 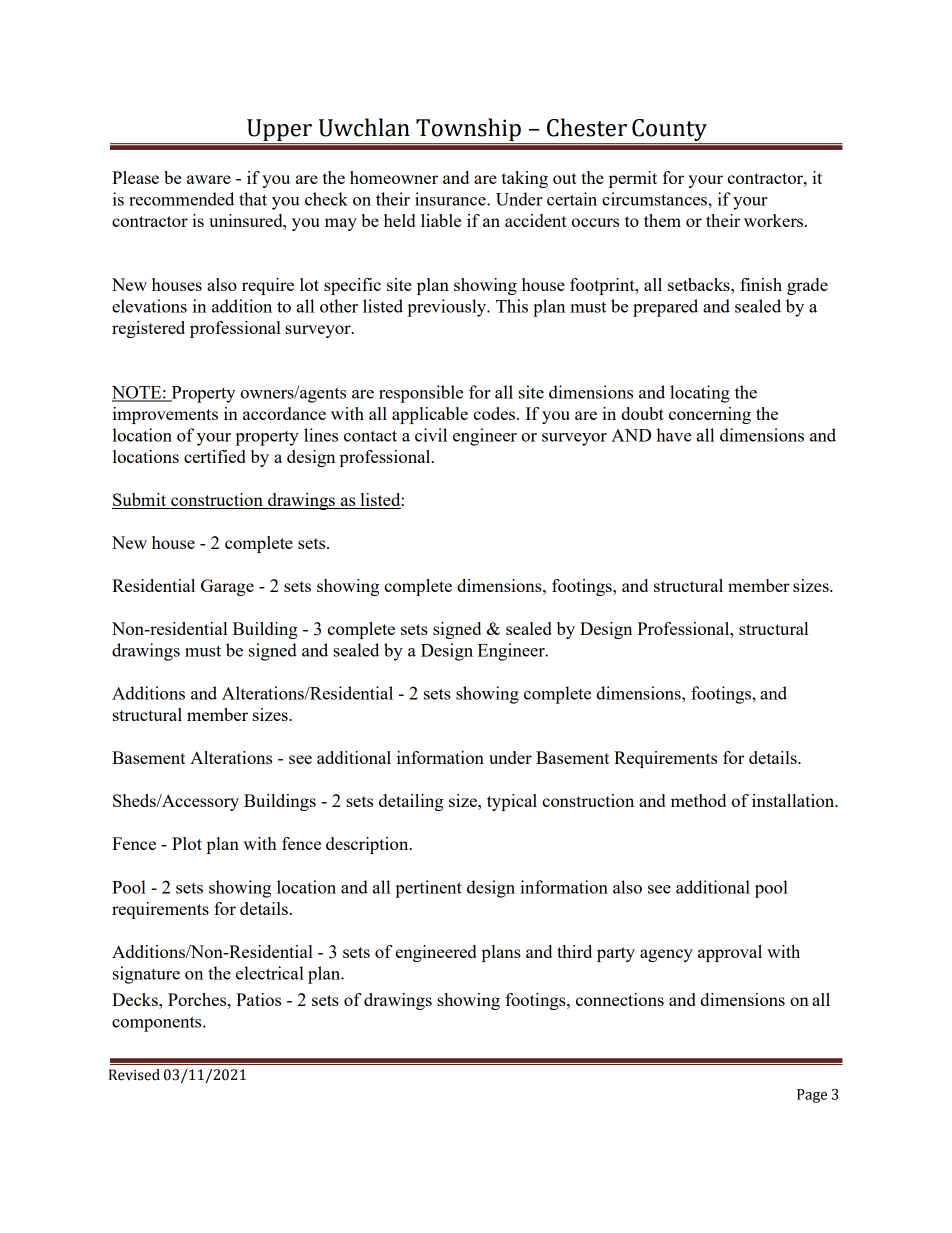 What do you see at coordinates (698, 800) in the image?
I see `method` at bounding box center [698, 800].
